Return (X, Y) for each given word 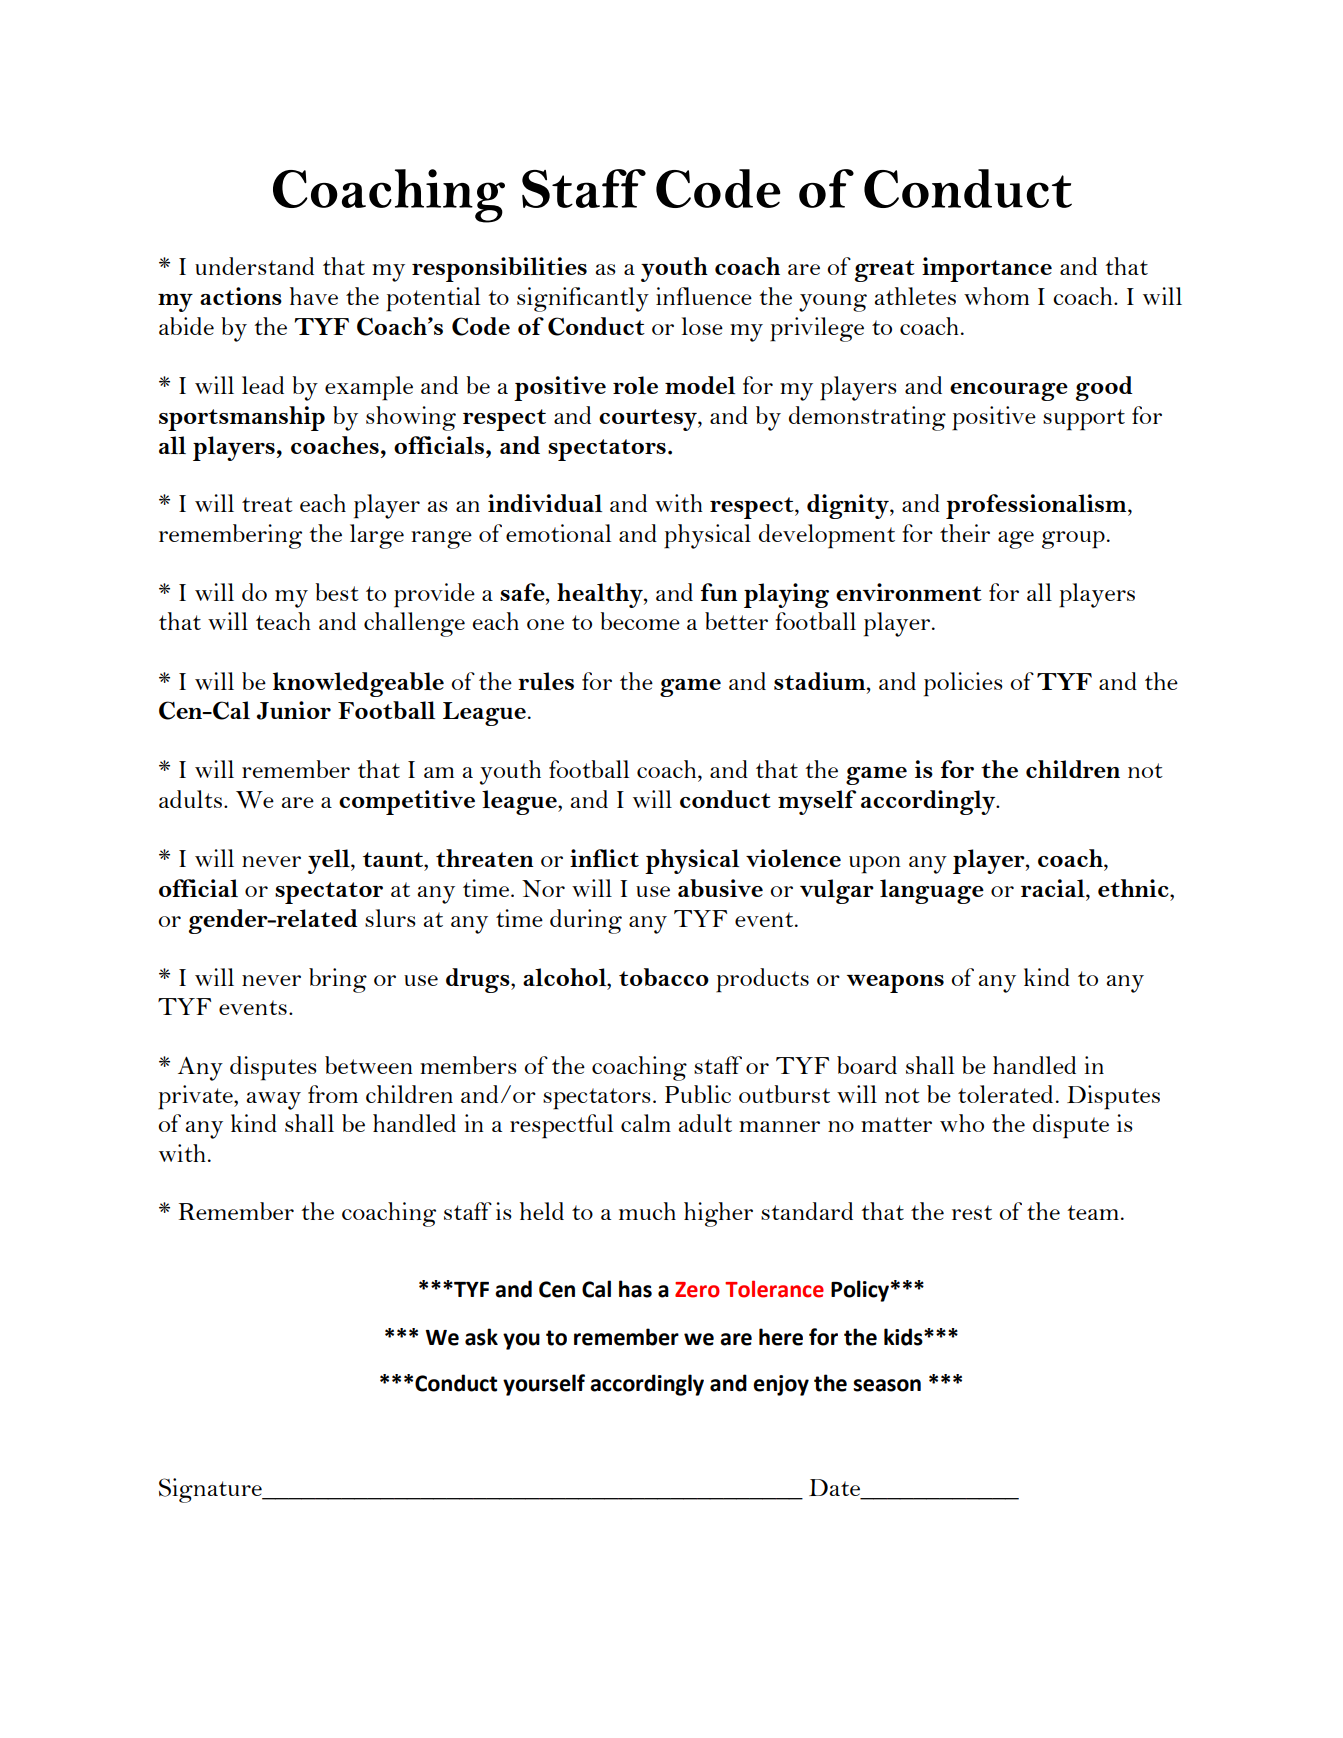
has (635, 1289)
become (640, 621)
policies (963, 684)
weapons (895, 984)
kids (904, 1337)
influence (704, 296)
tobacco (664, 977)
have (314, 296)
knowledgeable (358, 684)
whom (996, 296)
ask (481, 1337)
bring (338, 980)
